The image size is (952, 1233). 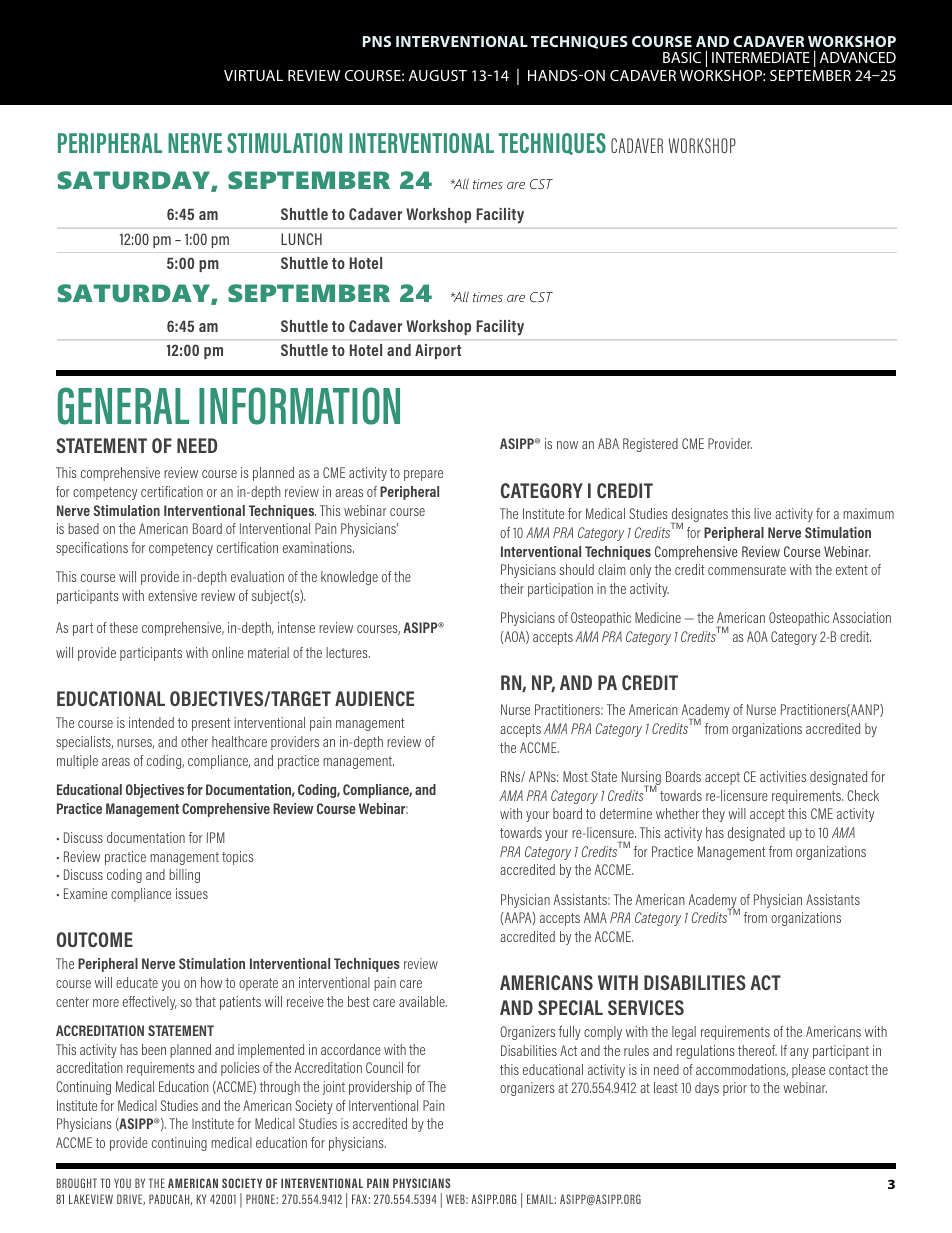 I want to click on INTERMEDIATE, so click(x=761, y=57).
